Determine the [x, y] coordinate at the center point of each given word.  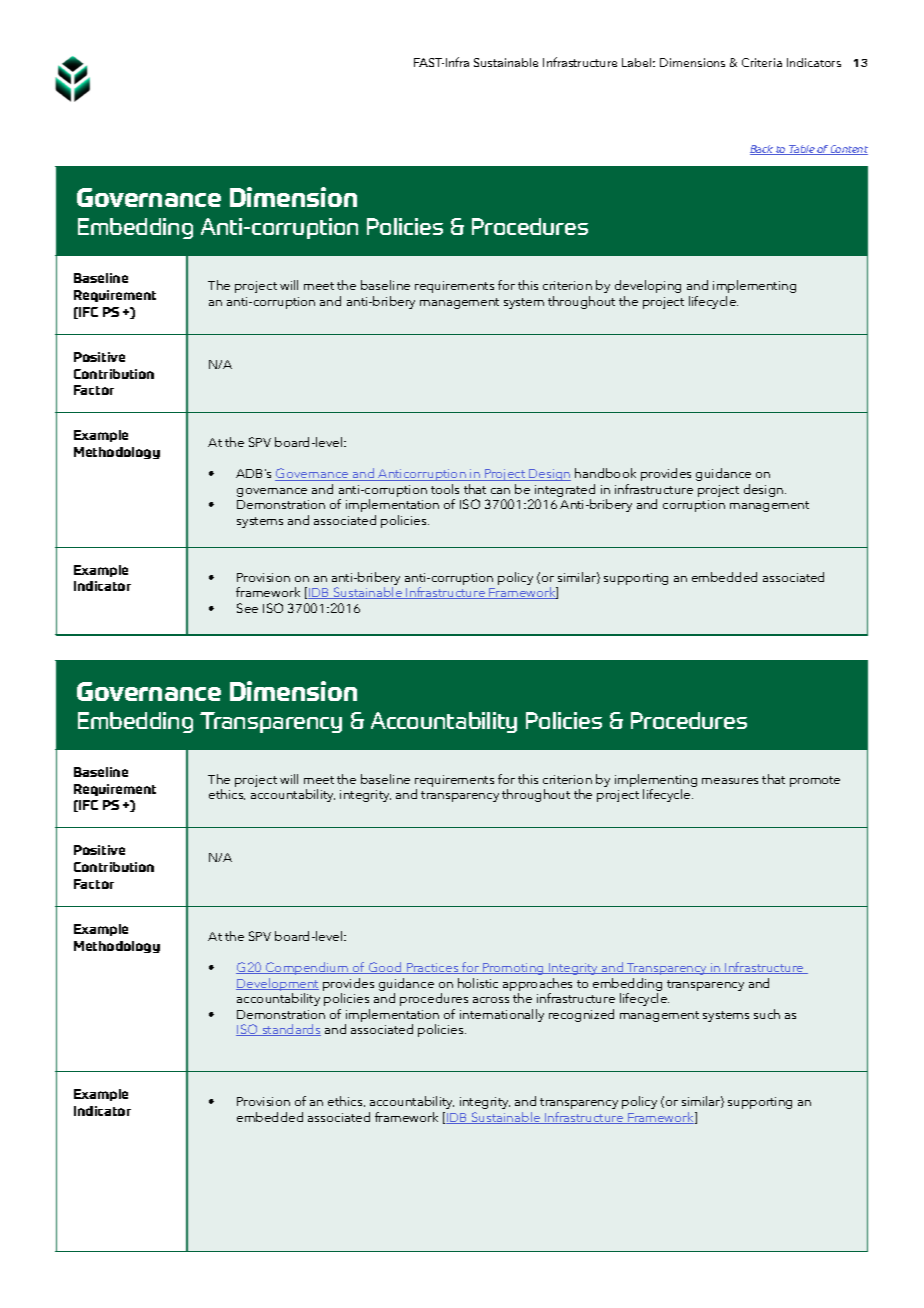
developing [648, 286]
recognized [581, 1015]
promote [815, 781]
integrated [565, 492]
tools [445, 489]
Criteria [762, 62]
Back [763, 150]
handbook [605, 473]
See [247, 608]
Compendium [307, 968]
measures [730, 781]
